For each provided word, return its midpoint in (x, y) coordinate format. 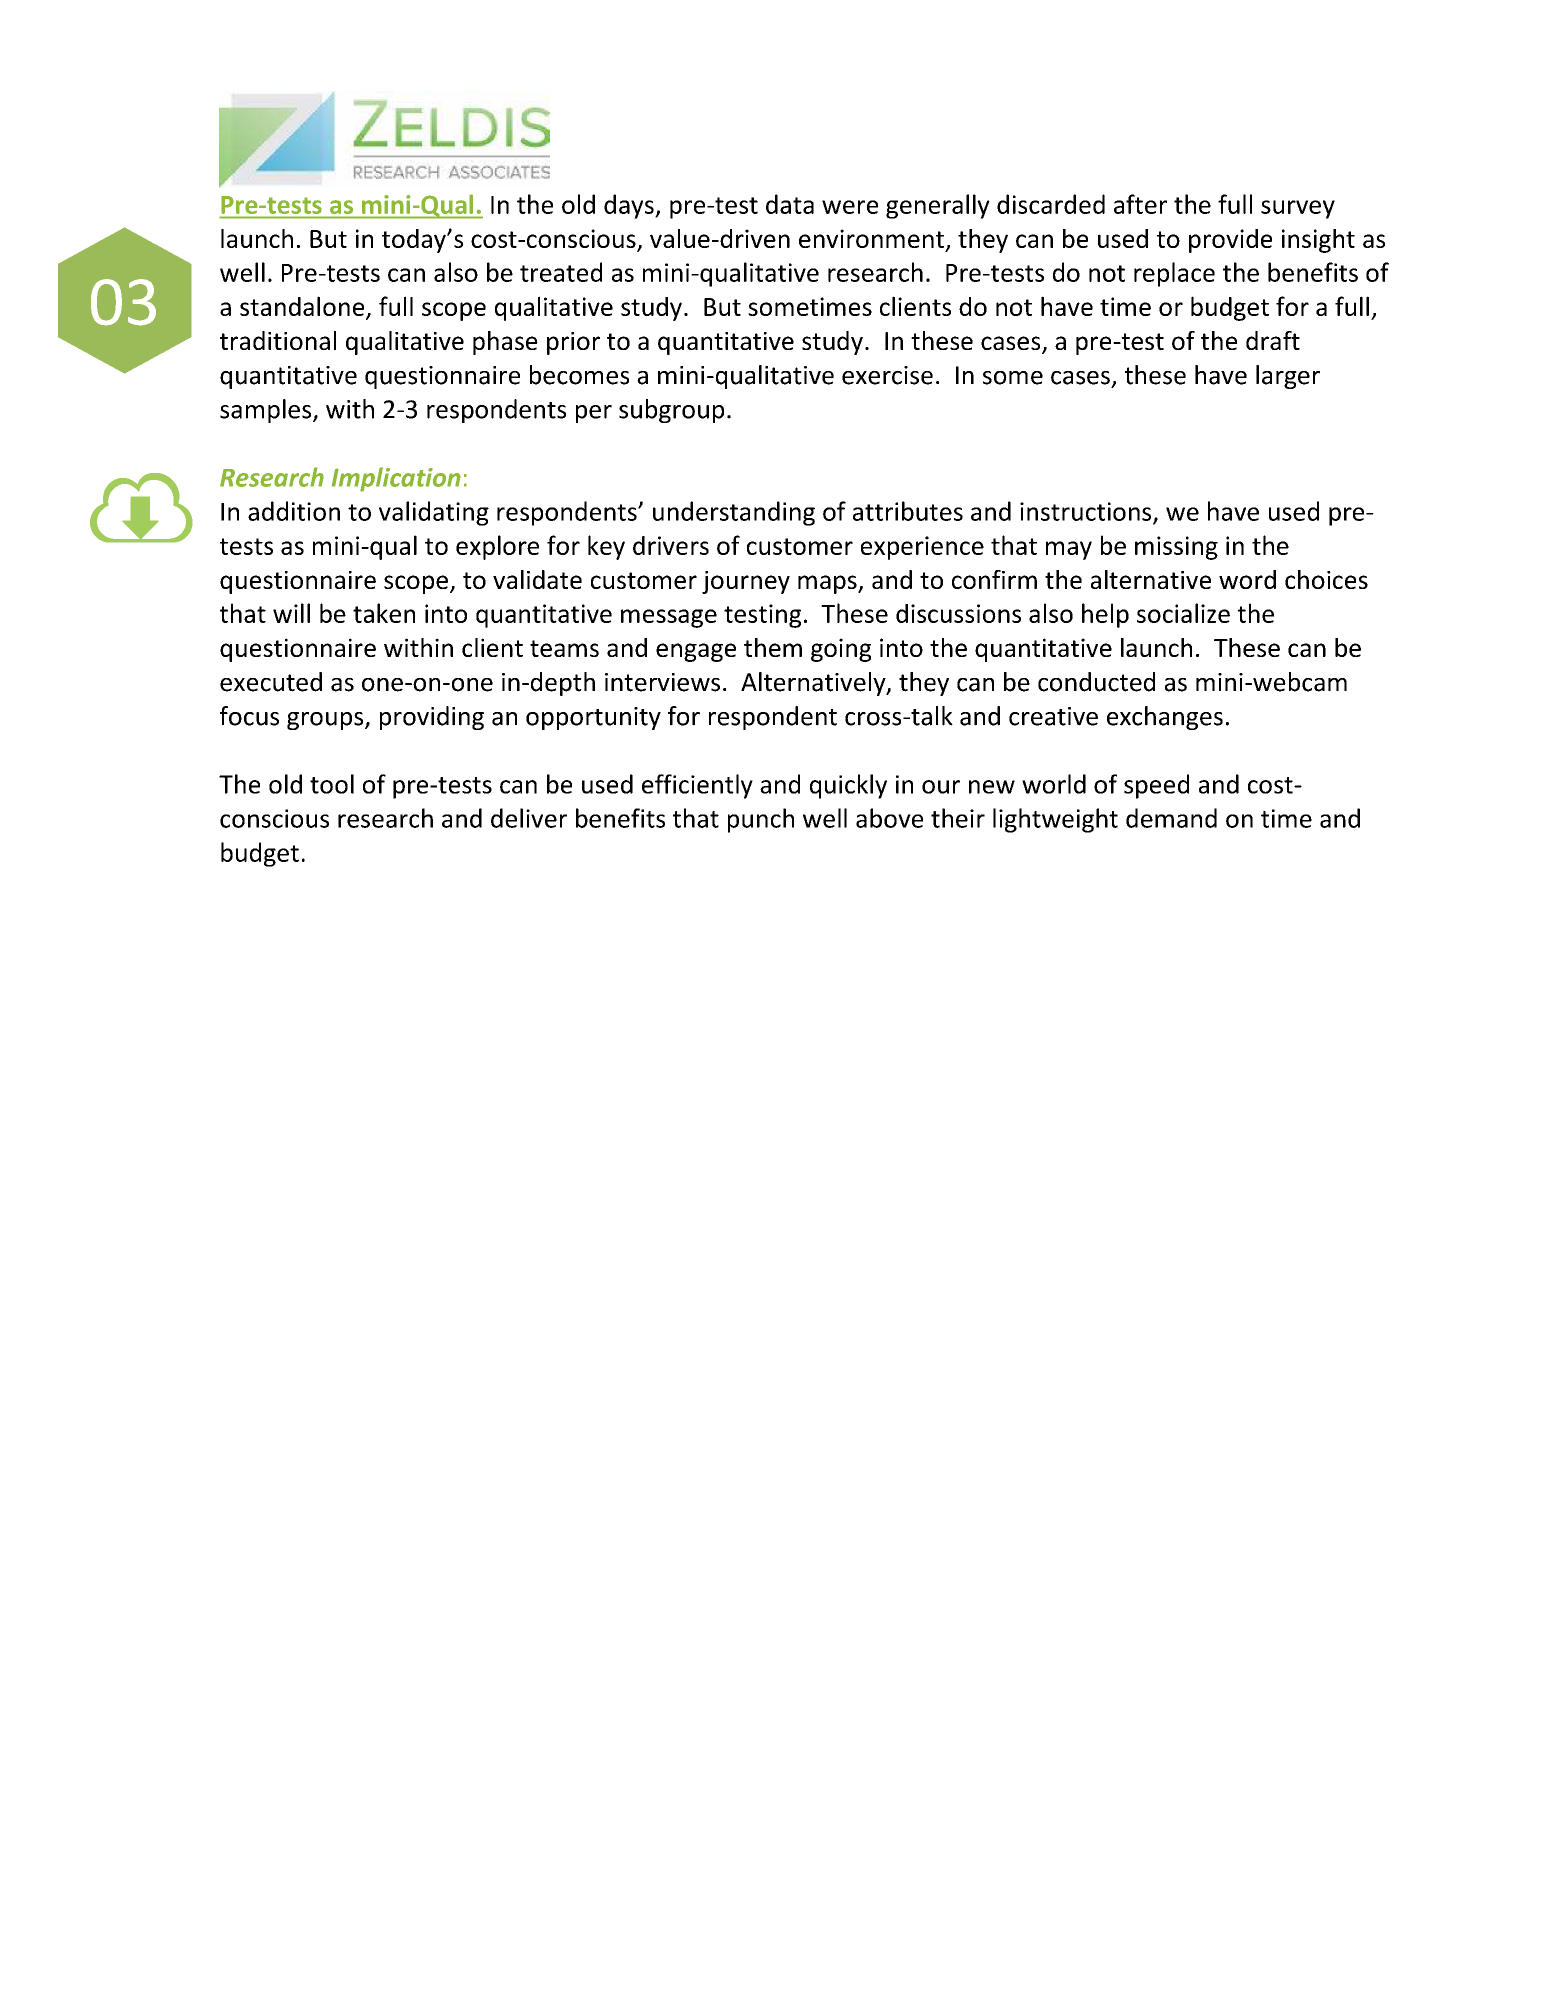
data (790, 204)
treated (561, 272)
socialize (1183, 613)
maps (828, 584)
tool (332, 784)
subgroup (671, 411)
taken (384, 613)
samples (267, 411)
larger (1288, 377)
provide (1230, 241)
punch (761, 820)
